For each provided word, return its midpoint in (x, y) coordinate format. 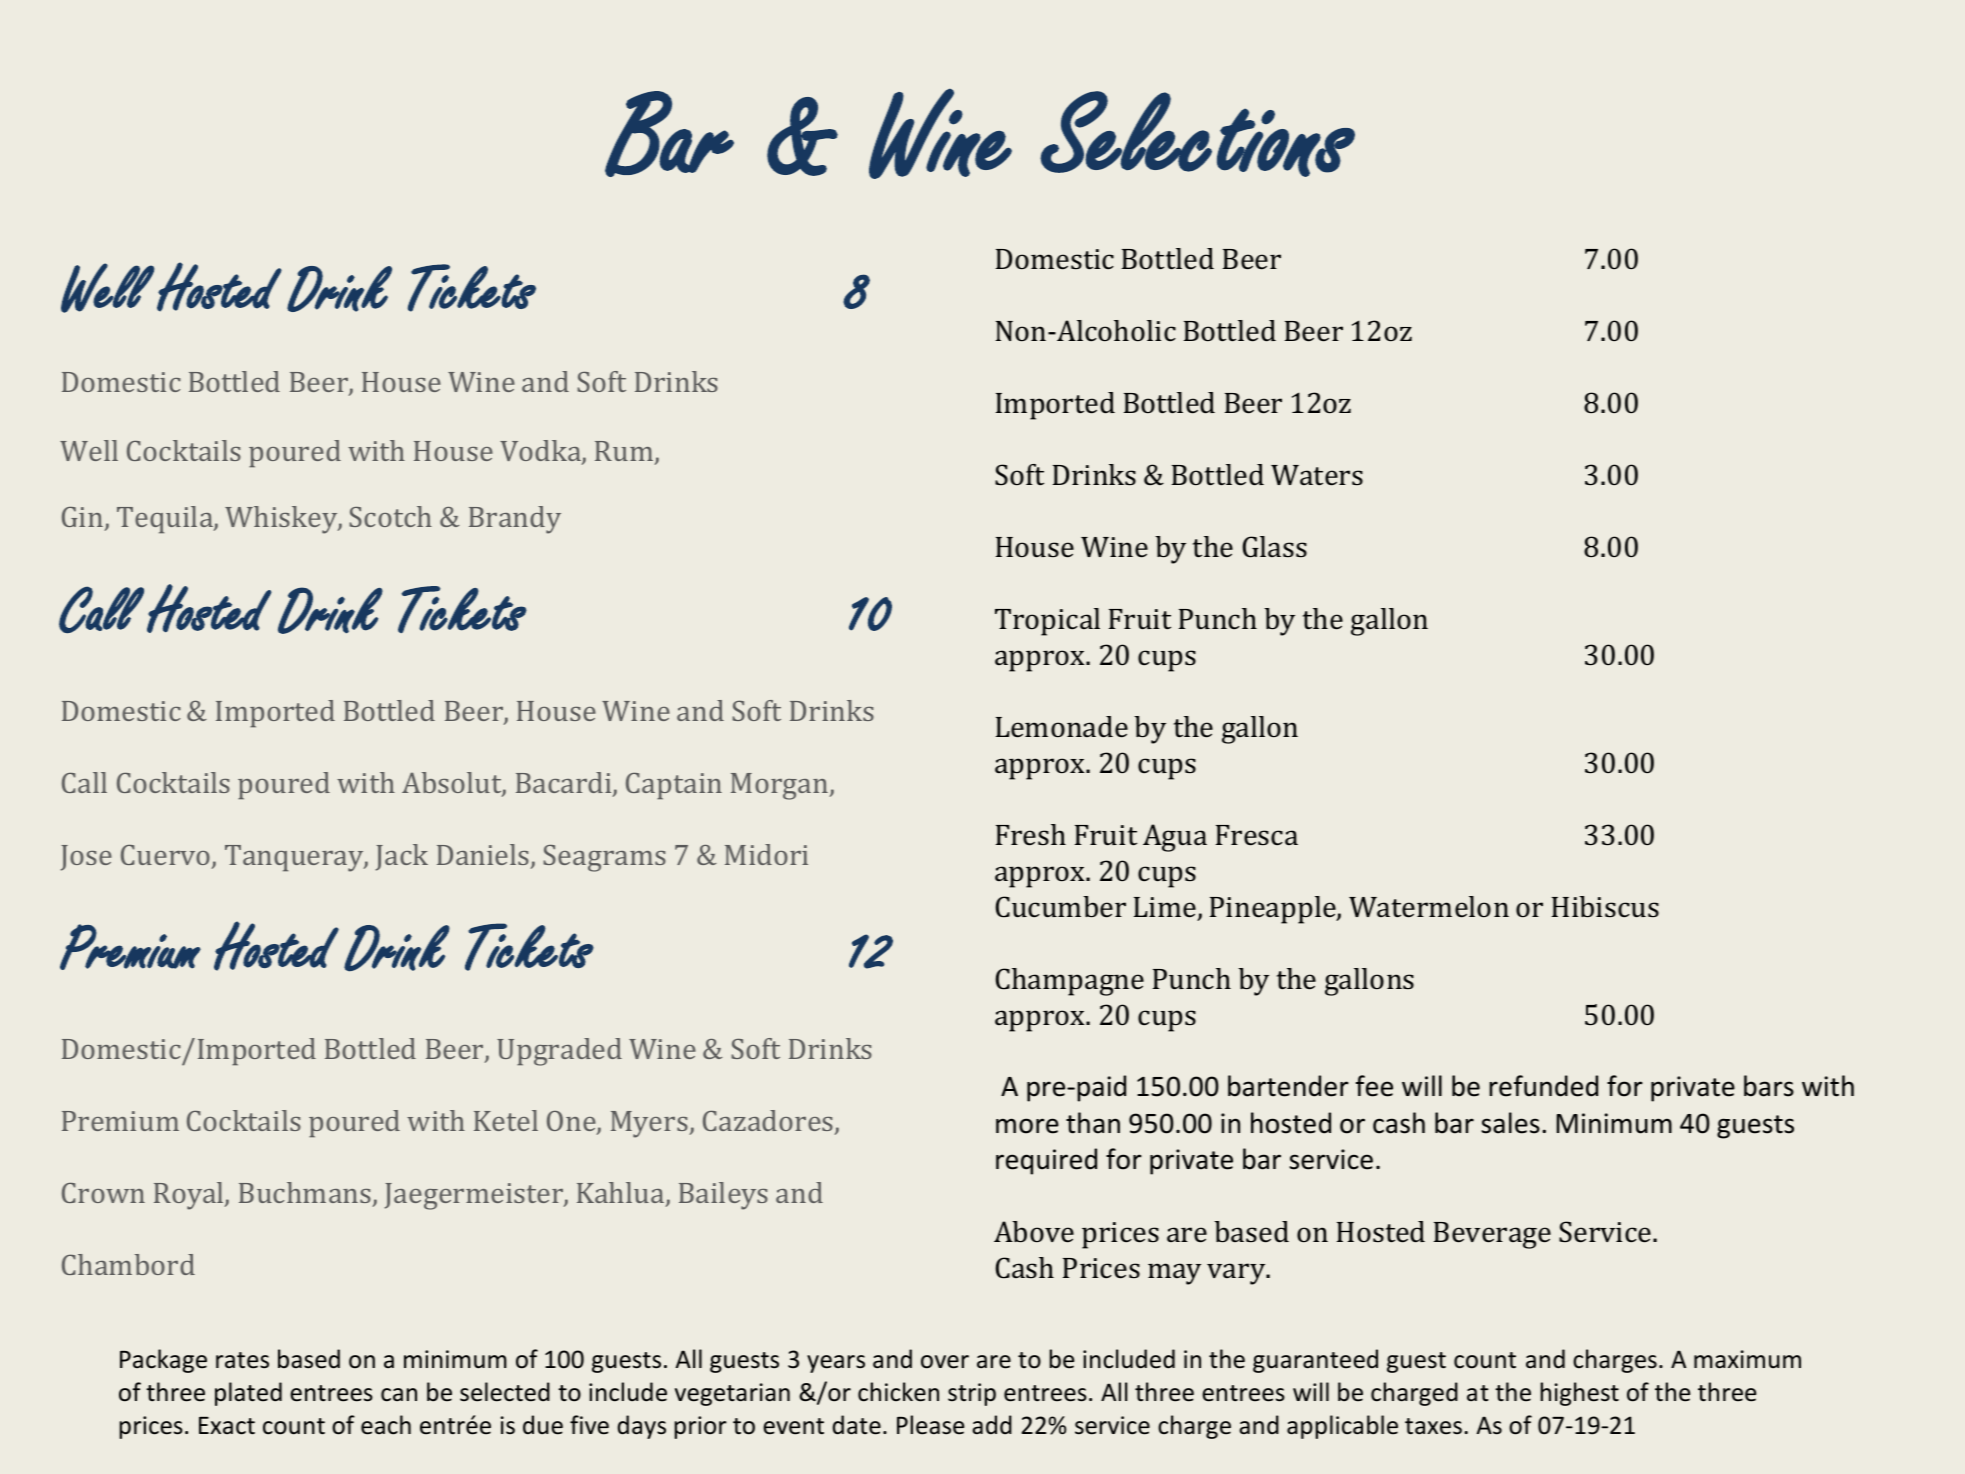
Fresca (1257, 835)
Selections (1197, 134)
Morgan (779, 786)
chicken (898, 1392)
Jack (402, 857)
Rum (625, 452)
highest (1579, 1394)
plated (248, 1394)
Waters (1317, 475)
